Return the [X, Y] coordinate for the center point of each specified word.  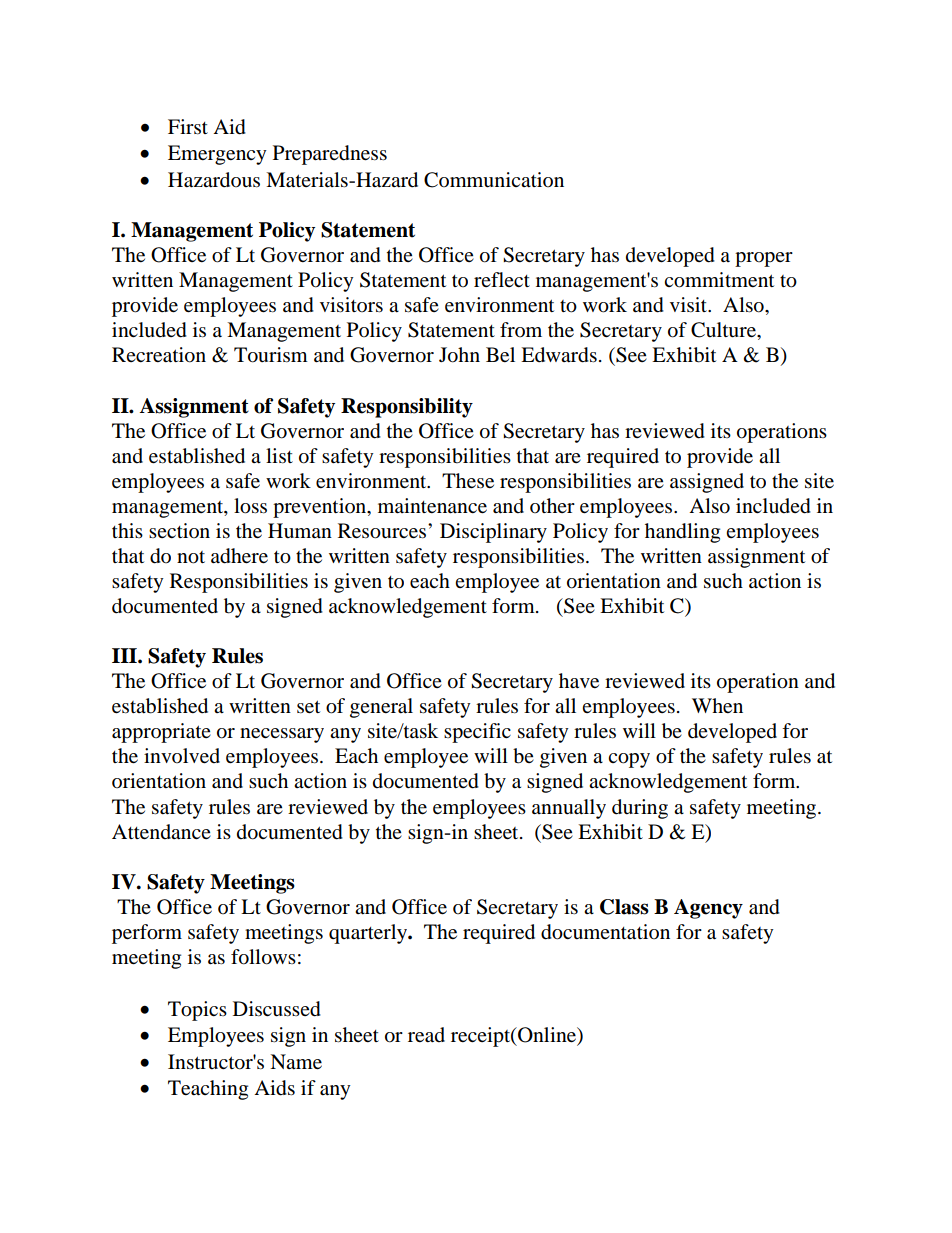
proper [764, 259]
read [426, 1035]
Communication [494, 180]
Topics [197, 1011]
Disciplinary [493, 533]
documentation [605, 932]
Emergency [217, 155]
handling [682, 533]
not [191, 557]
